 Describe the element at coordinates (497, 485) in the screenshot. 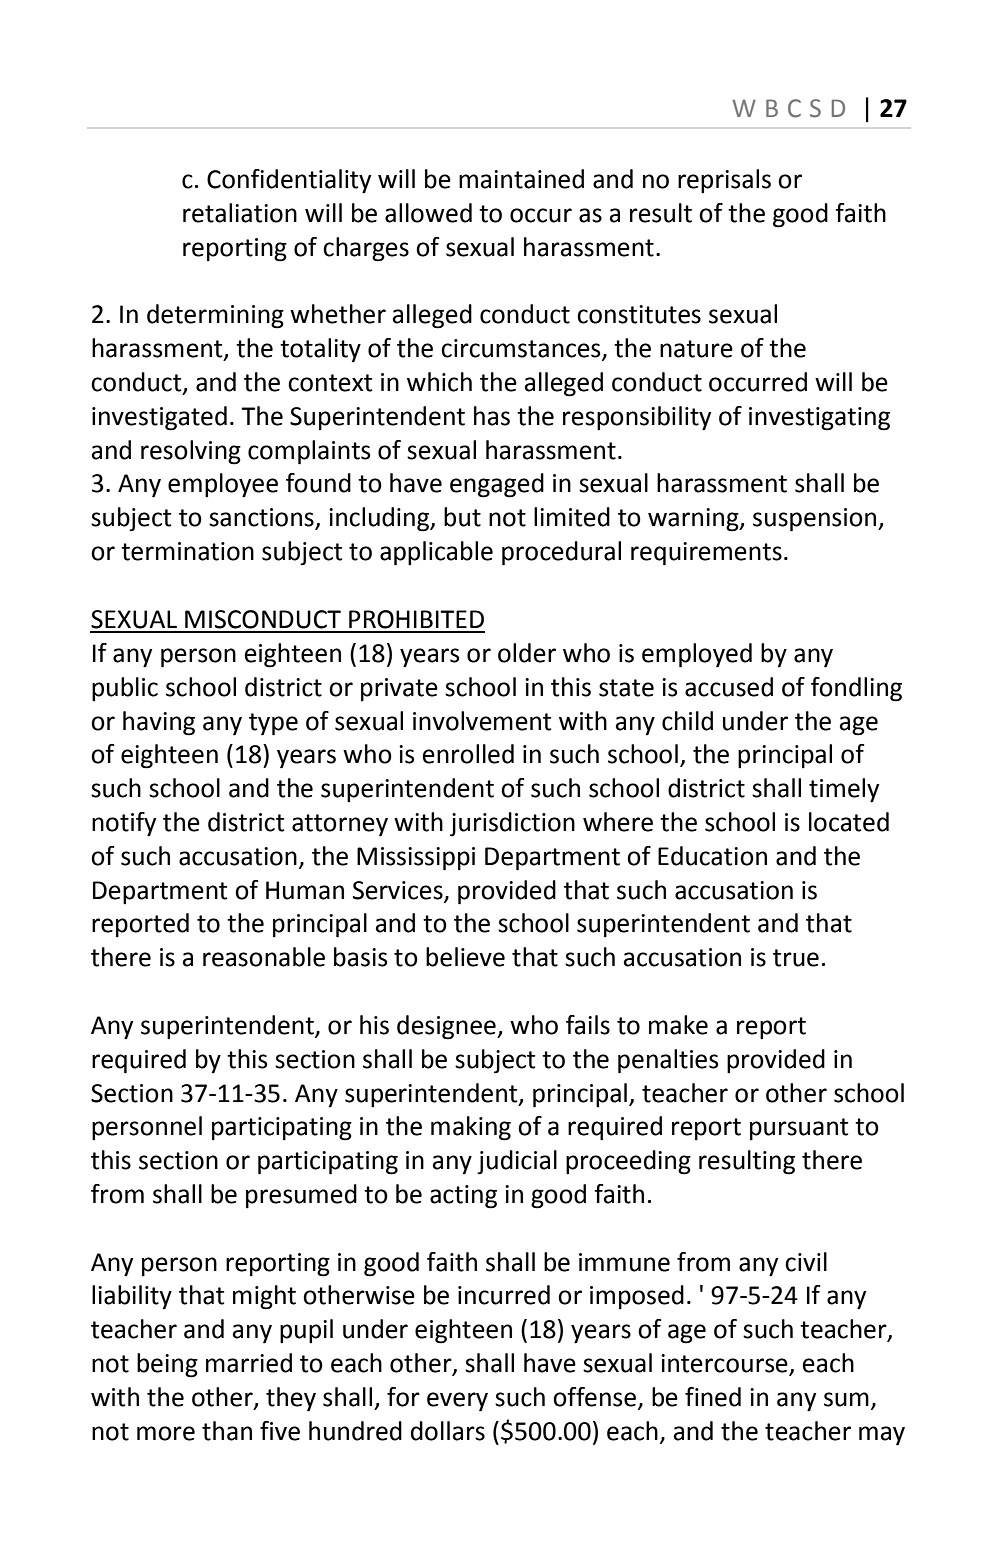

I see `engaged` at that location.
